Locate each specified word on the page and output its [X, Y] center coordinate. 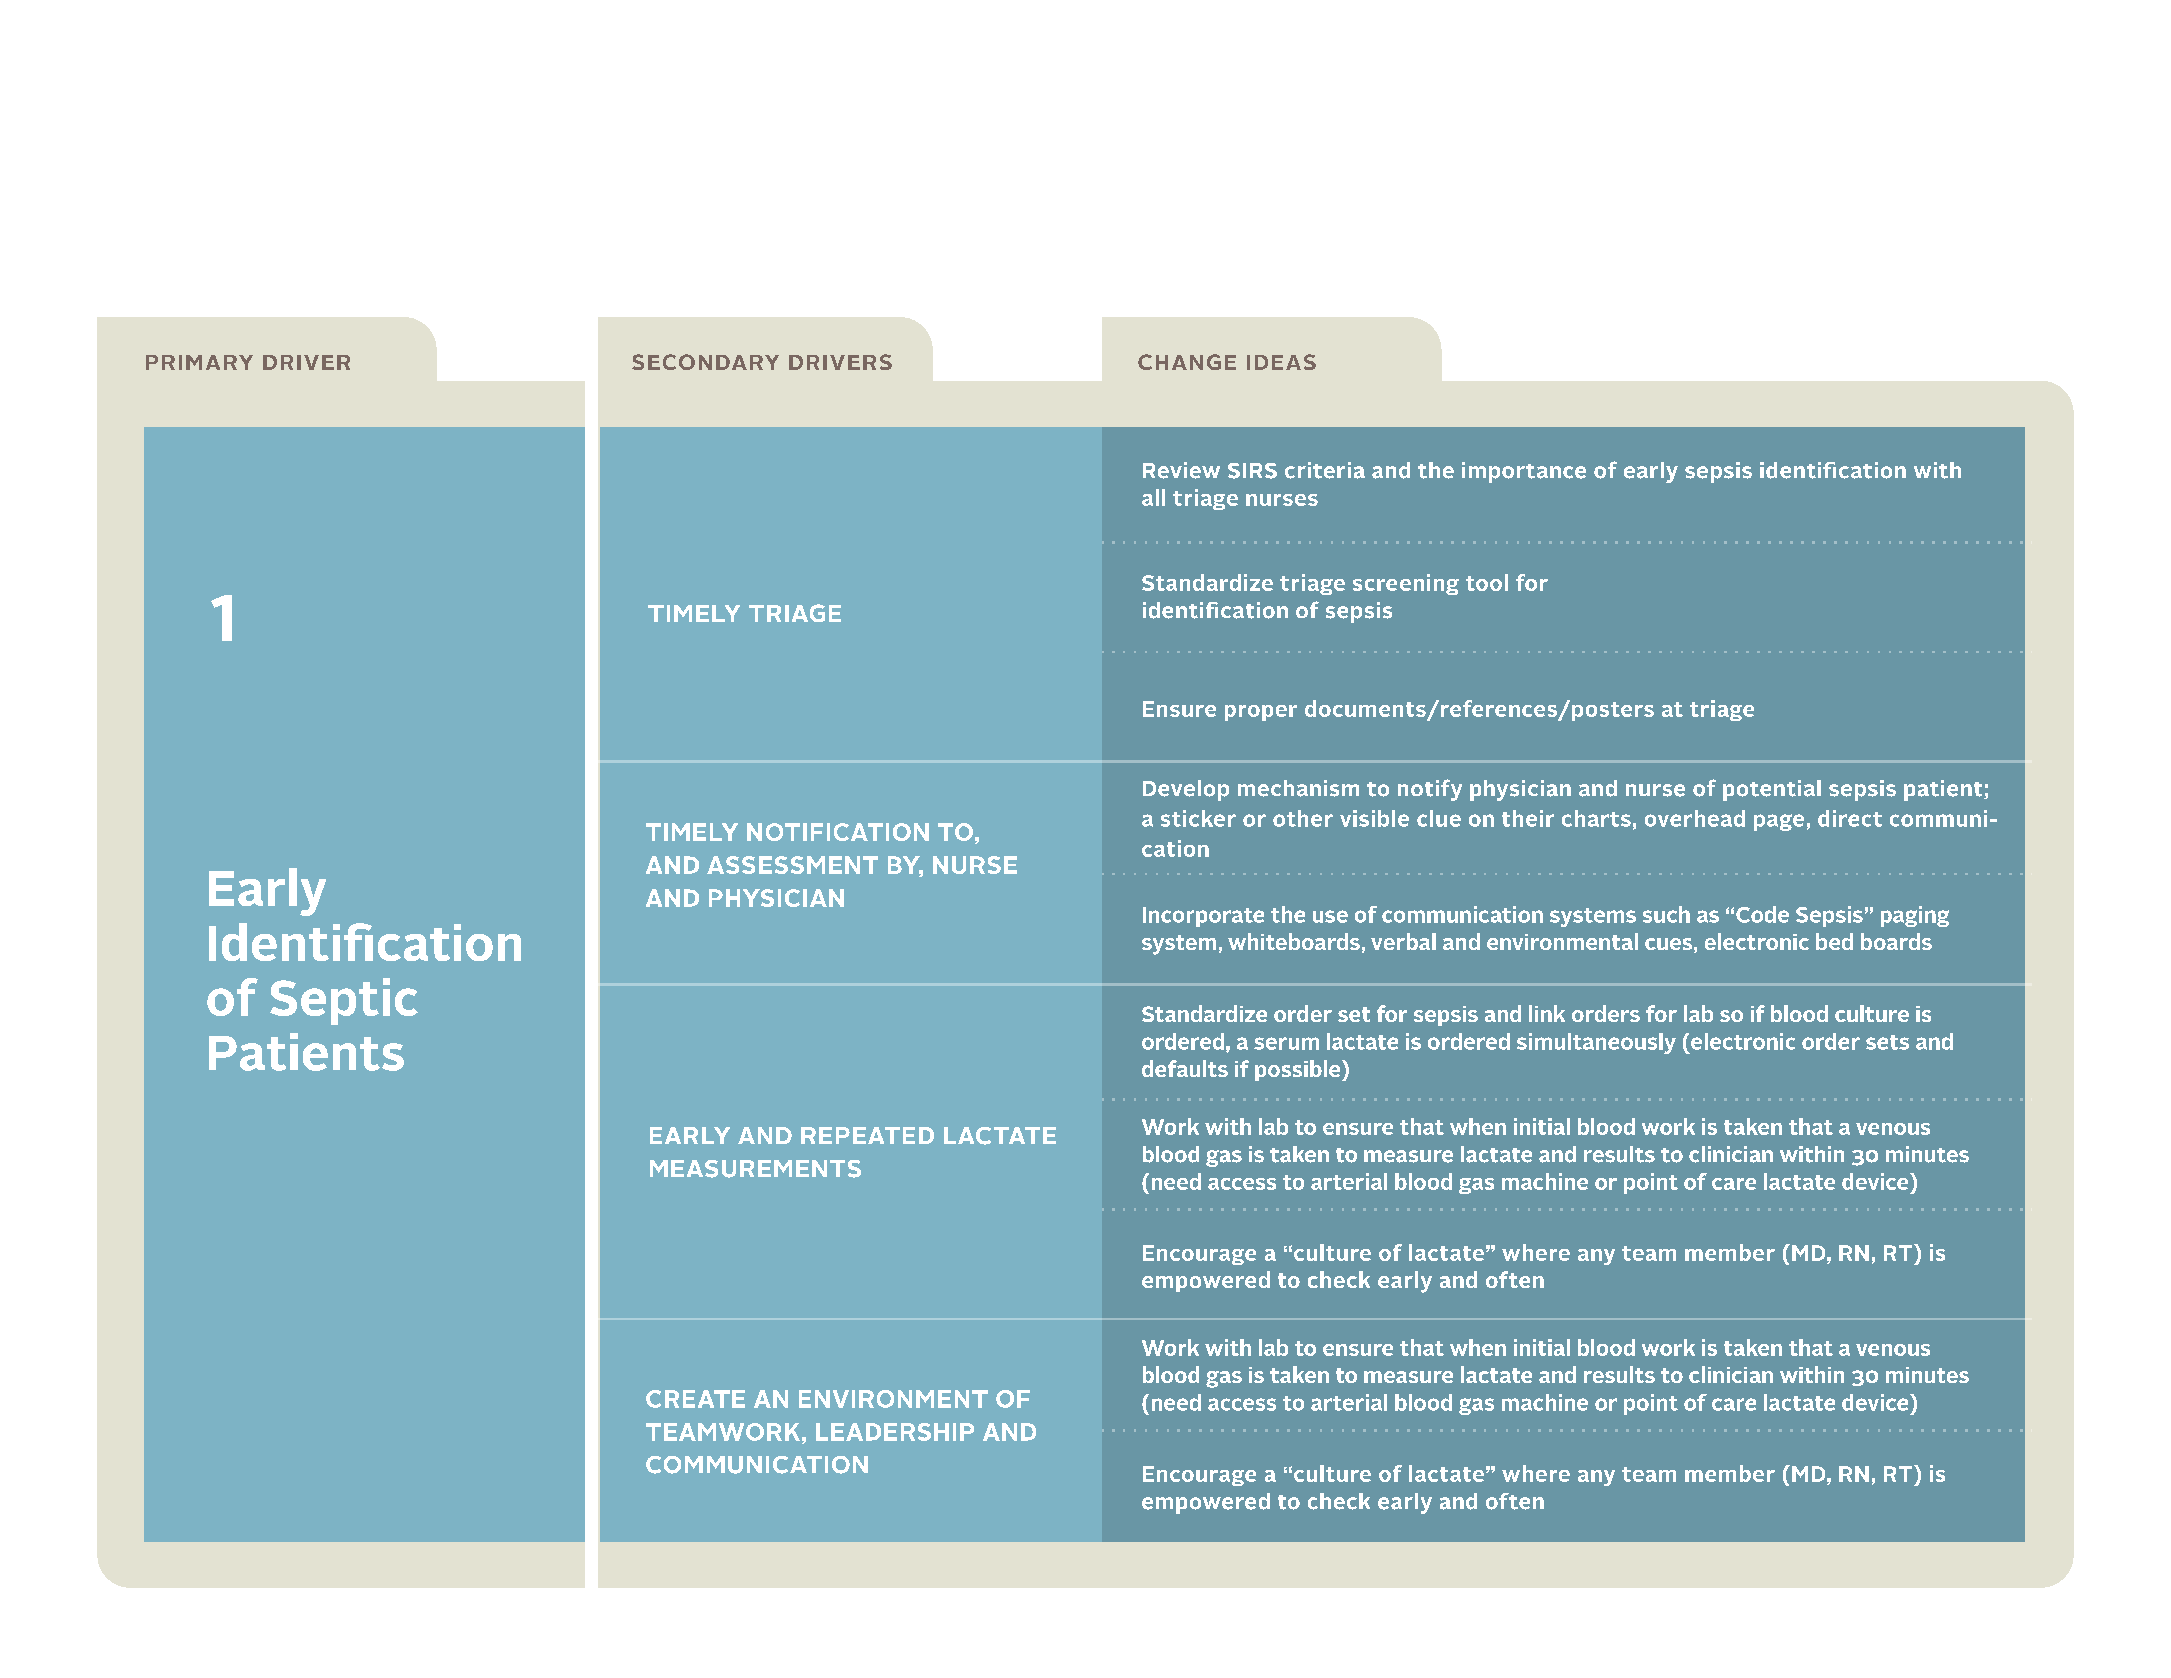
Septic [344, 1001]
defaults [1185, 1068]
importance [1524, 472]
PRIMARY [199, 362]
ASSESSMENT [792, 865]
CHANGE [1187, 362]
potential [1772, 790]
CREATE [695, 1399]
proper [1261, 713]
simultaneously [1596, 1043]
